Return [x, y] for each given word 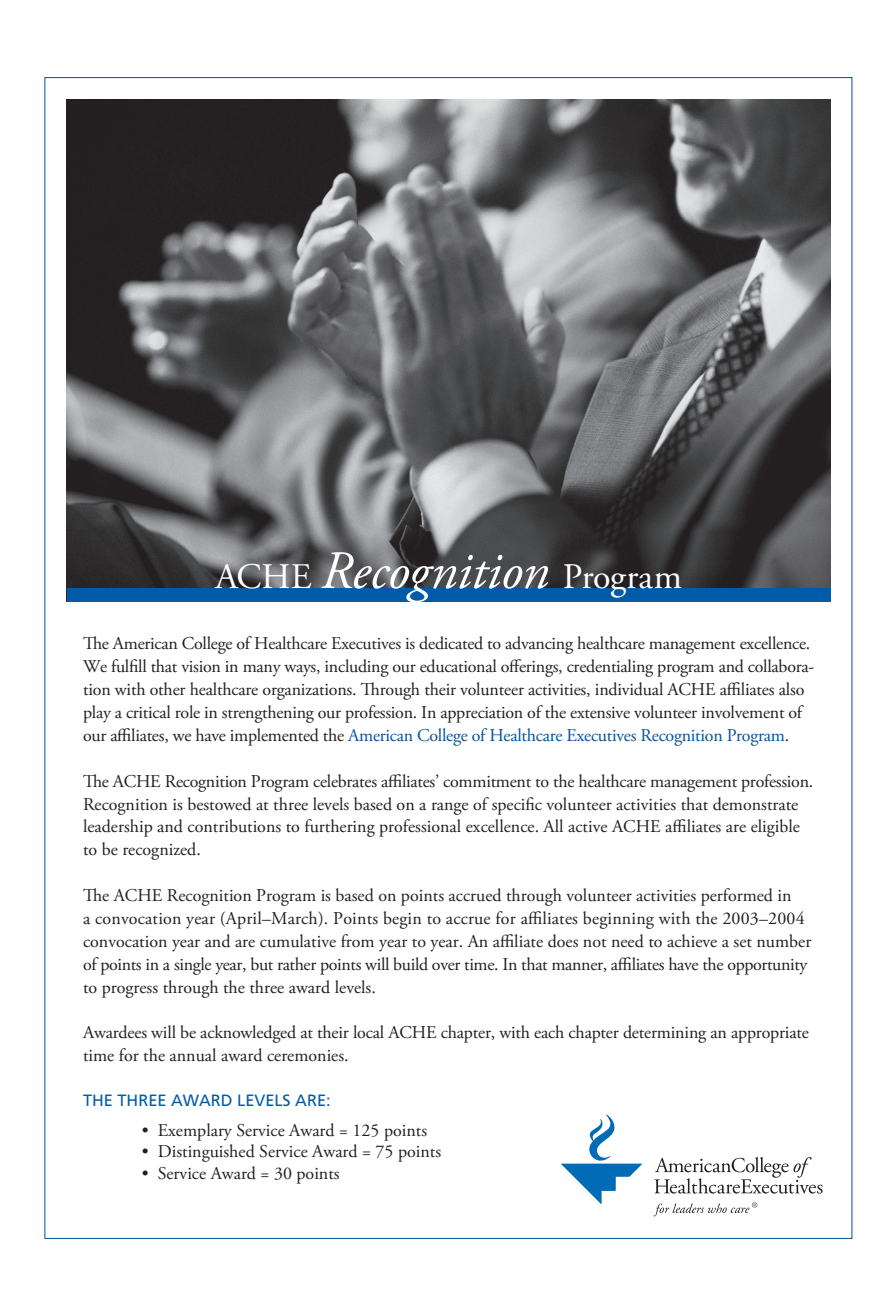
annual [193, 1055]
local [368, 1031]
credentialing [610, 668]
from [357, 940]
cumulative [298, 941]
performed [737, 897]
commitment [487, 782]
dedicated [451, 643]
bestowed [219, 804]
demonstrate [755, 804]
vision [200, 667]
